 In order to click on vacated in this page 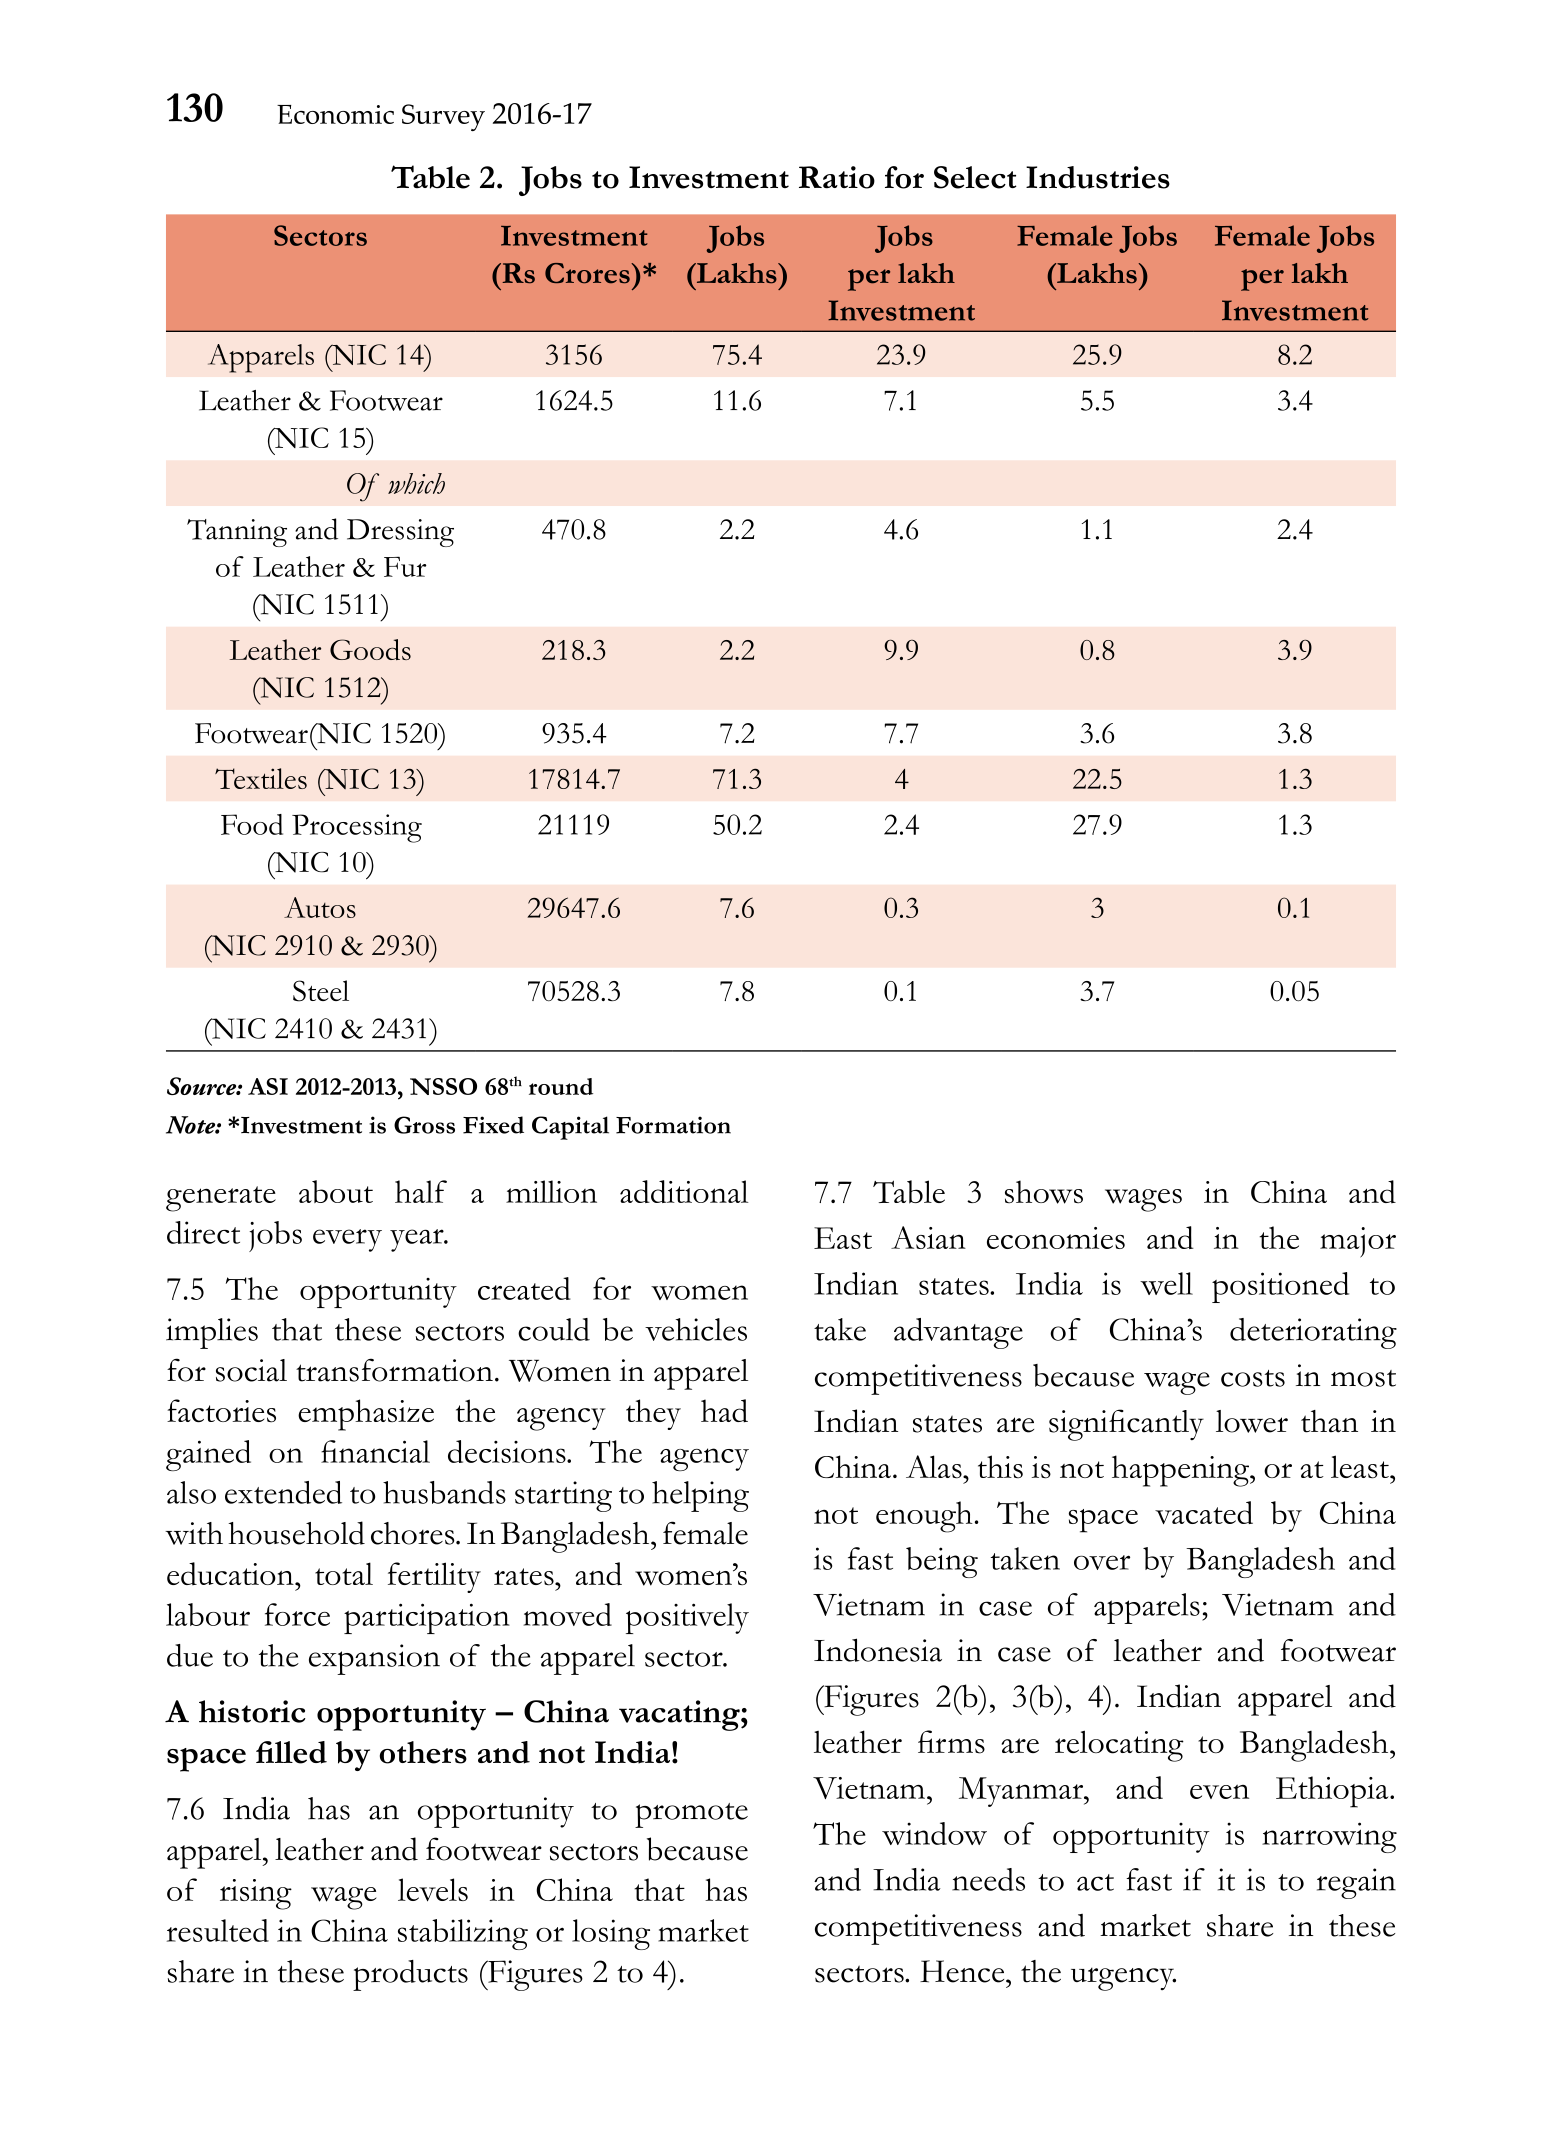, I will do `click(1204, 1512)`.
